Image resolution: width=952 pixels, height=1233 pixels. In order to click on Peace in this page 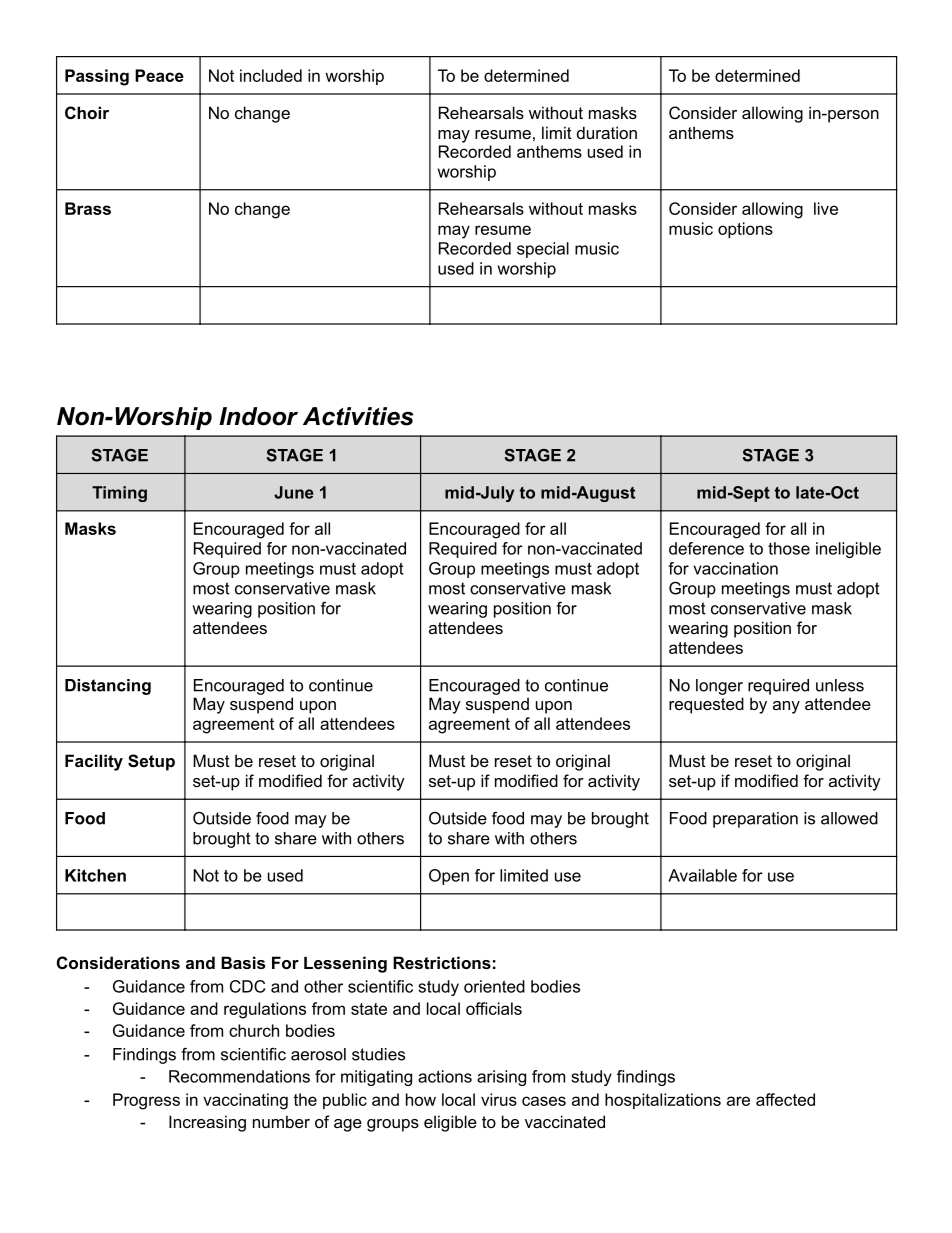, I will do `click(159, 75)`.
